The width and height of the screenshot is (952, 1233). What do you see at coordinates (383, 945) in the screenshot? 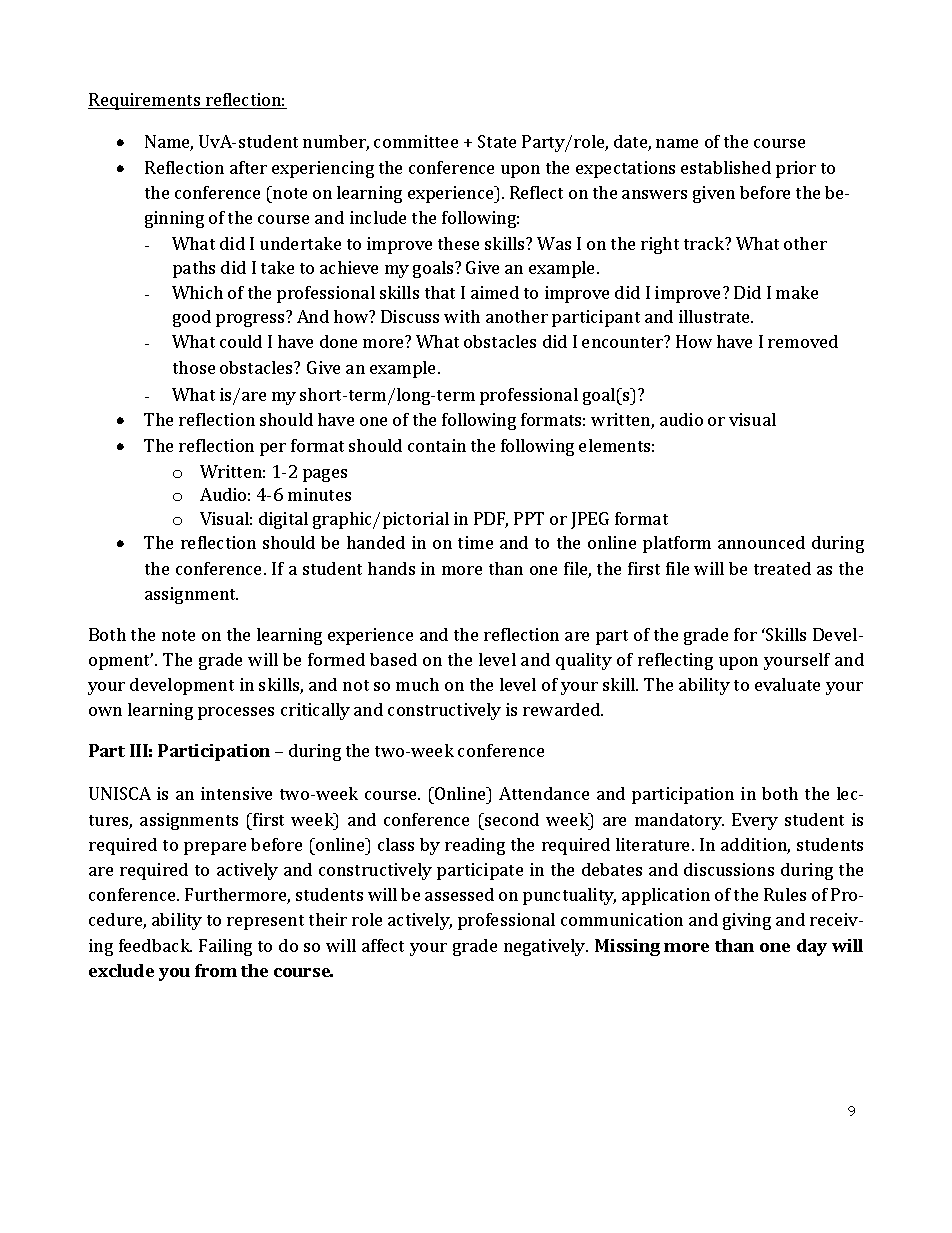
I see `affect` at bounding box center [383, 945].
